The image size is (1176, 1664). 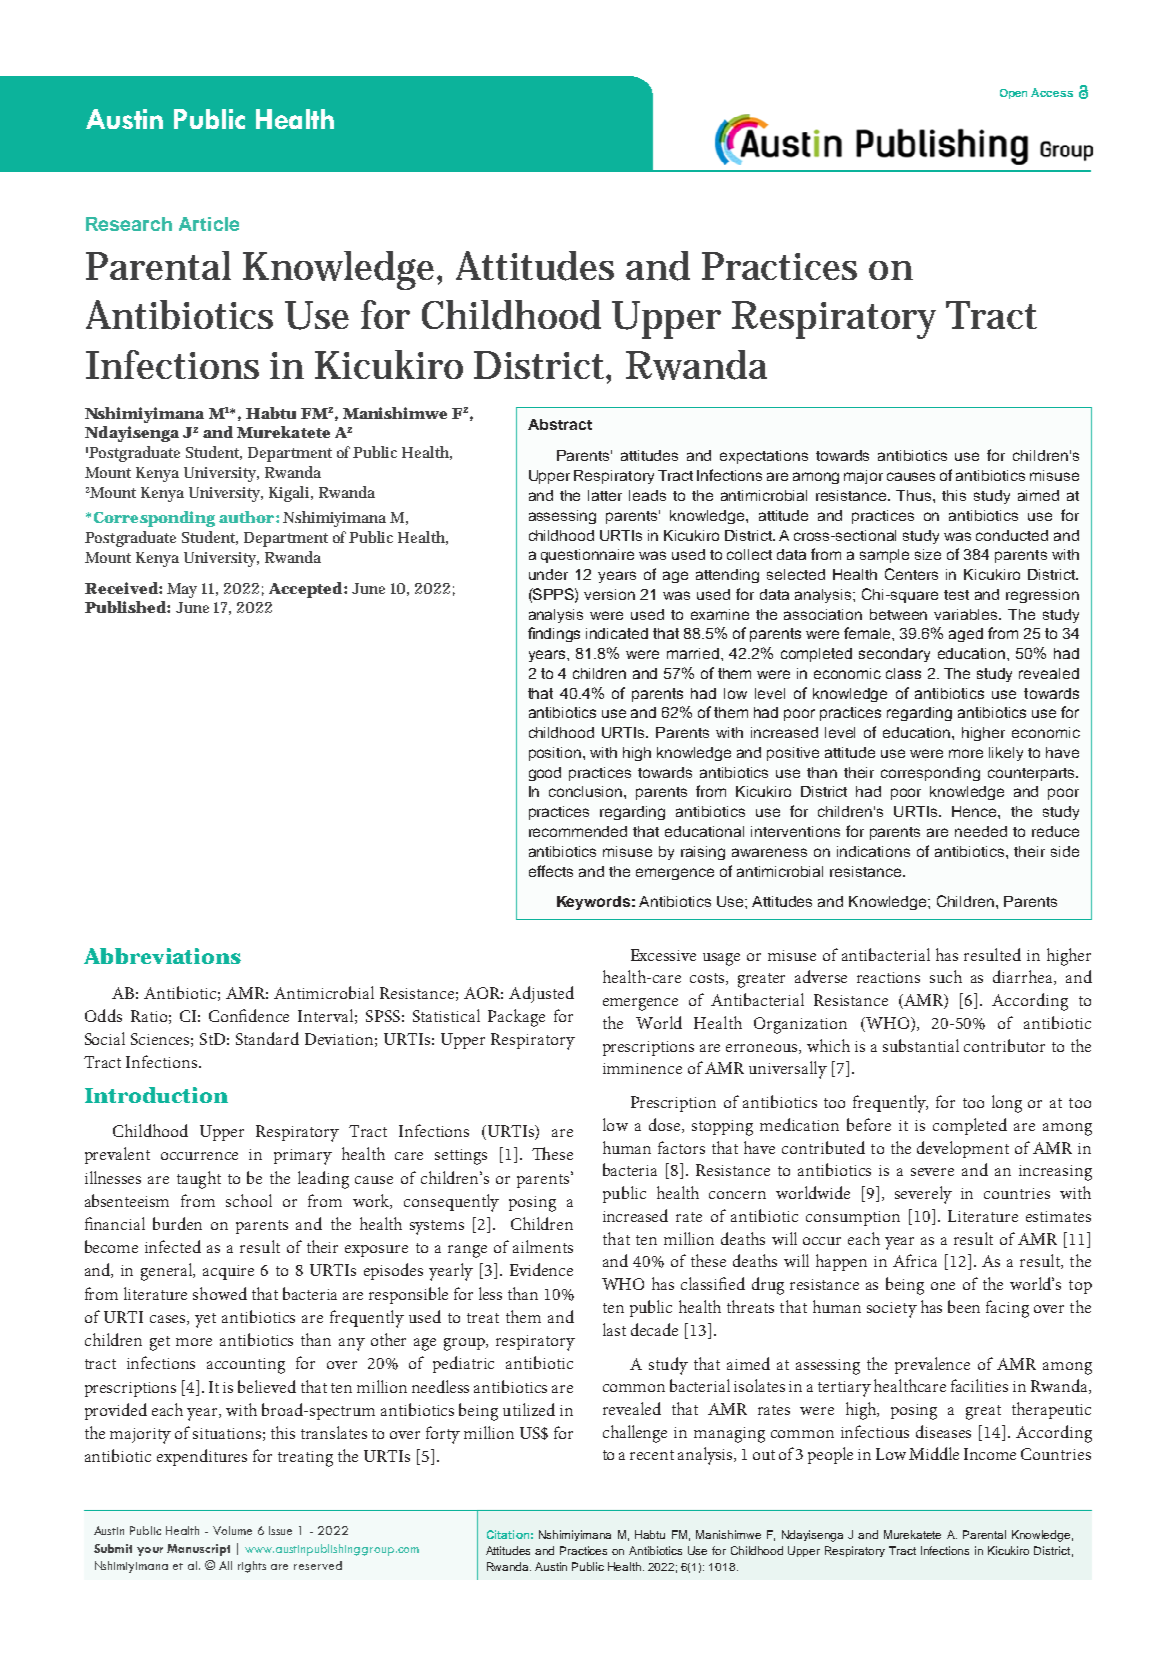 What do you see at coordinates (182, 590) in the document?
I see `May` at bounding box center [182, 590].
